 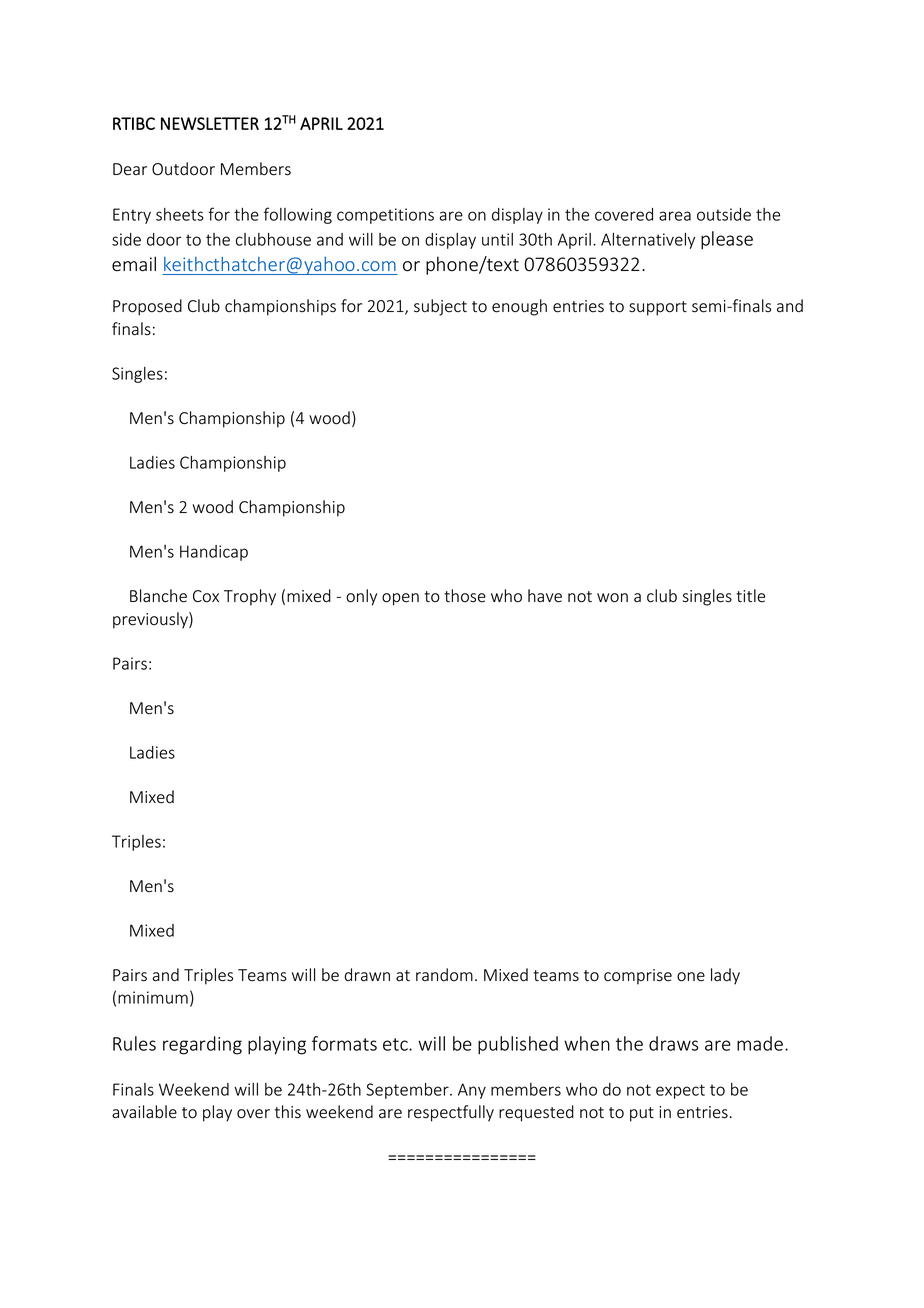 I want to click on regarding, so click(x=202, y=1045).
